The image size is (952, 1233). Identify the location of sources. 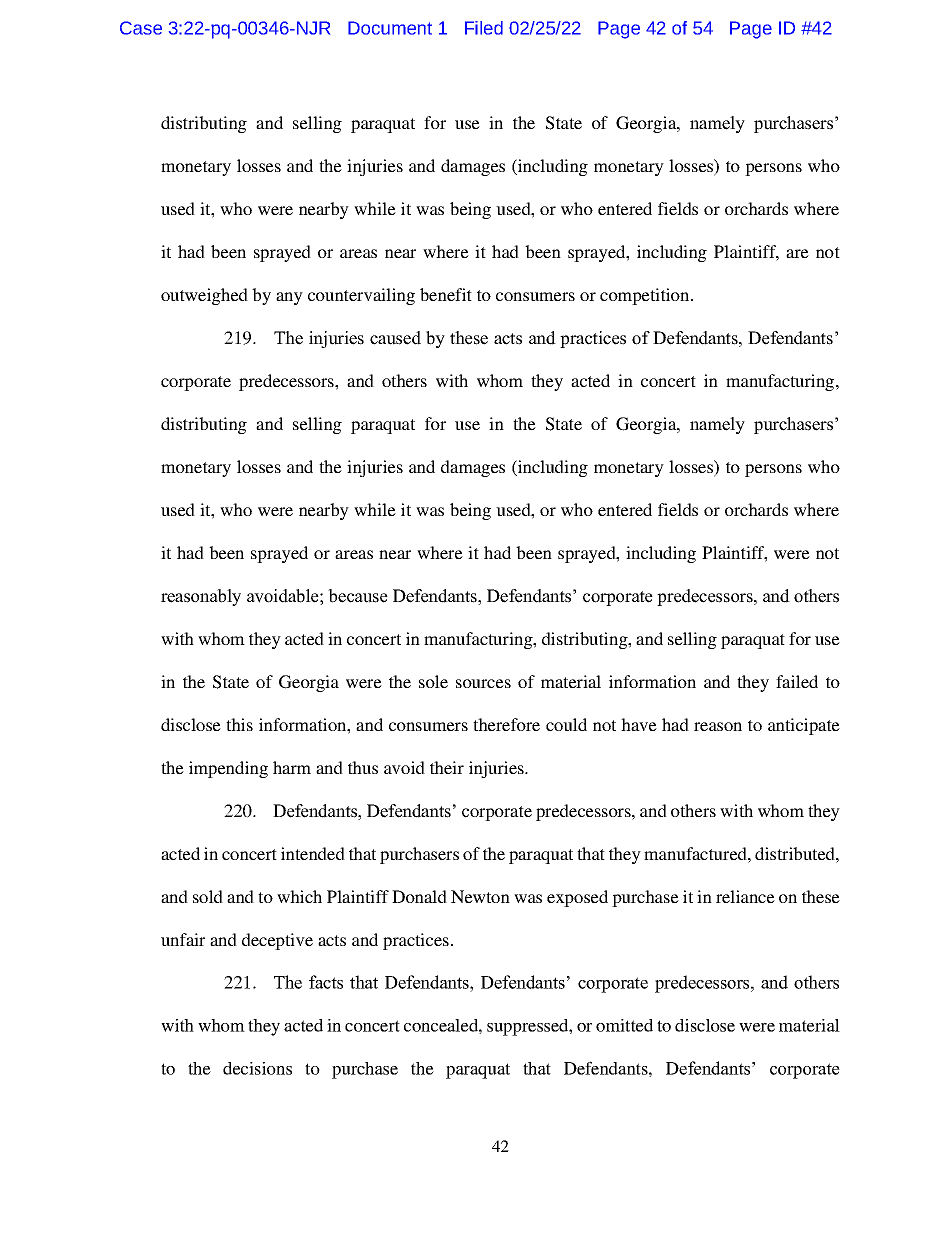
(483, 683).
